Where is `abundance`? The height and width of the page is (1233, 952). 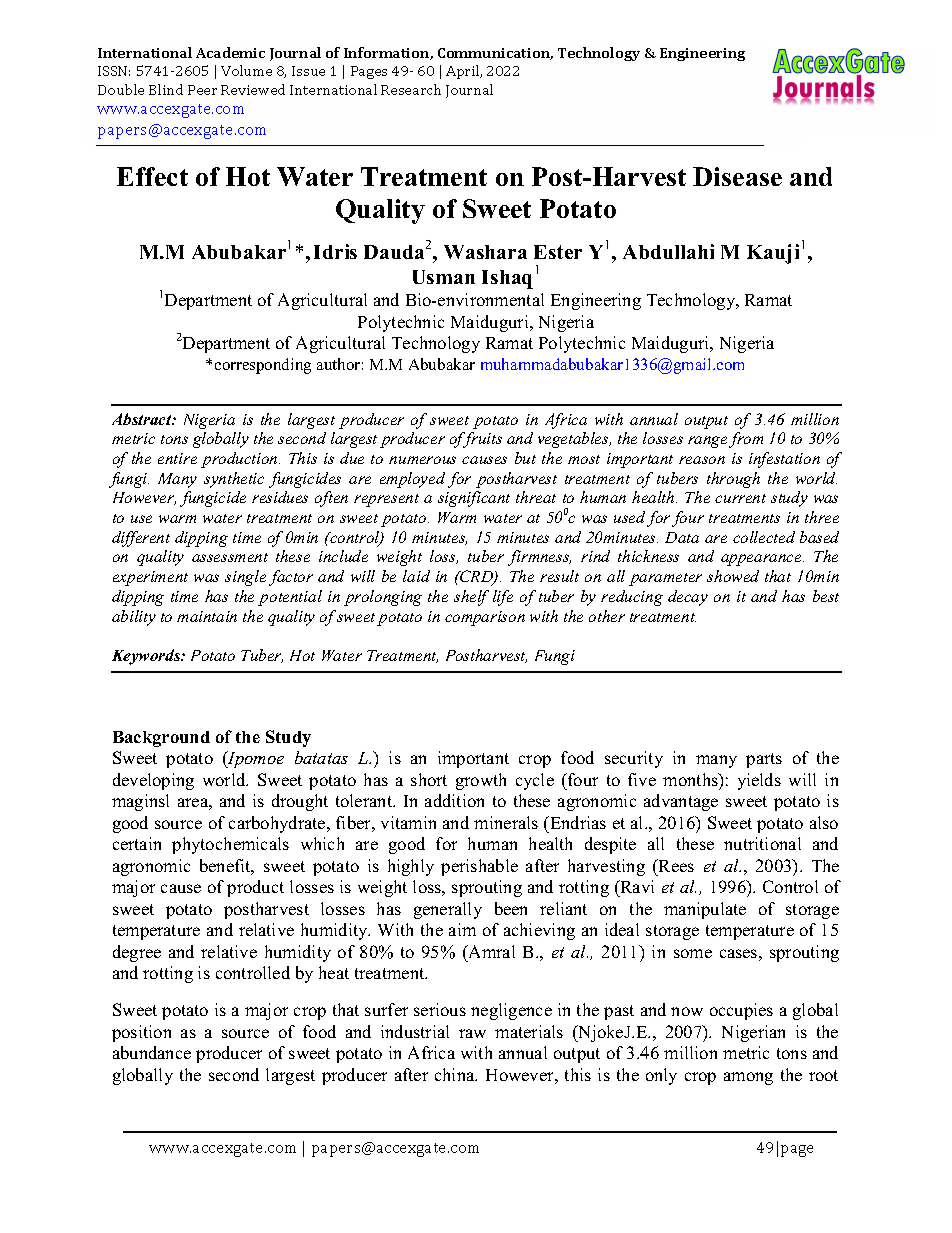
abundance is located at coordinates (152, 1052).
